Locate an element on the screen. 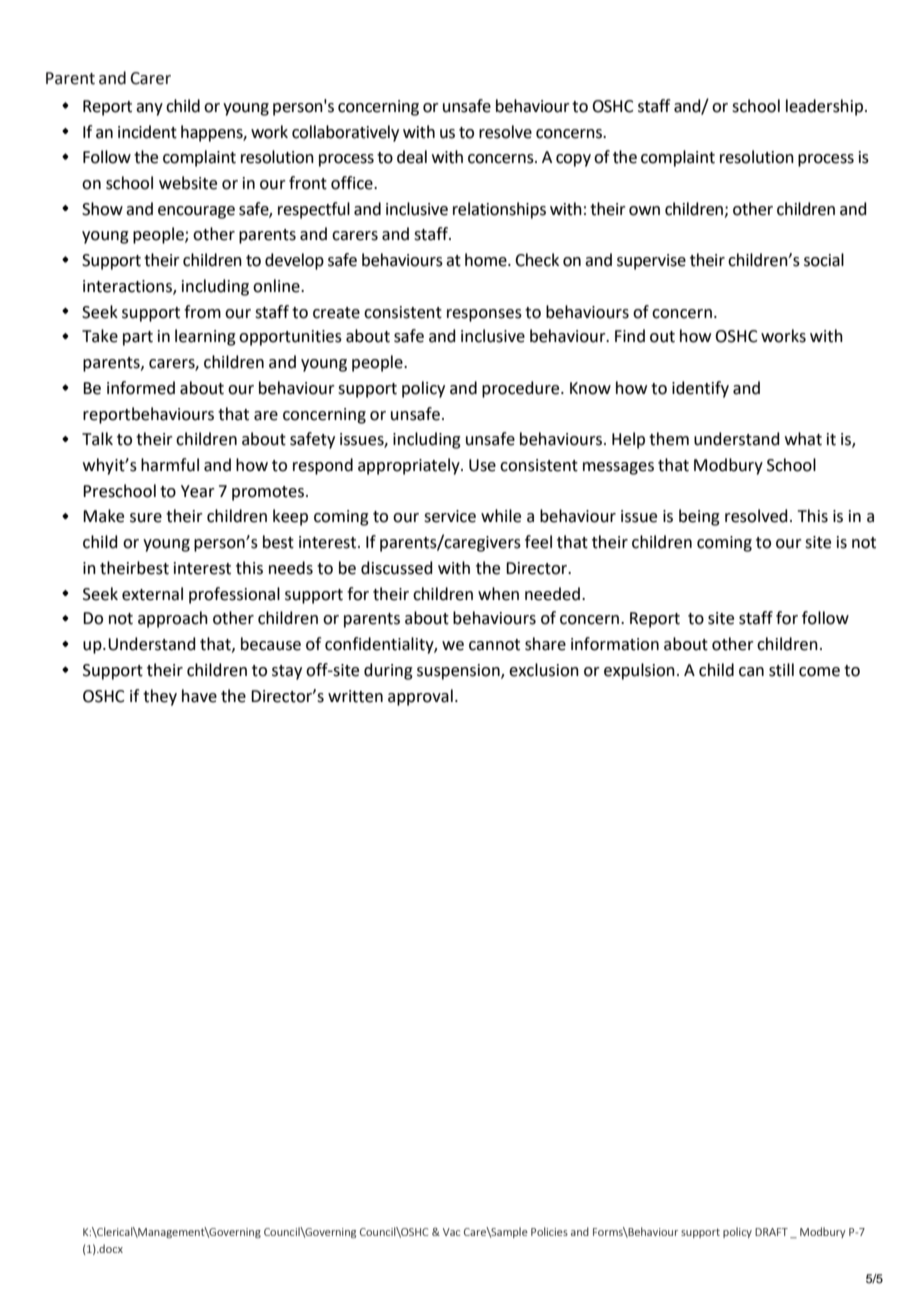 This screenshot has width=924, height=1309. deal is located at coordinates (412, 157).
